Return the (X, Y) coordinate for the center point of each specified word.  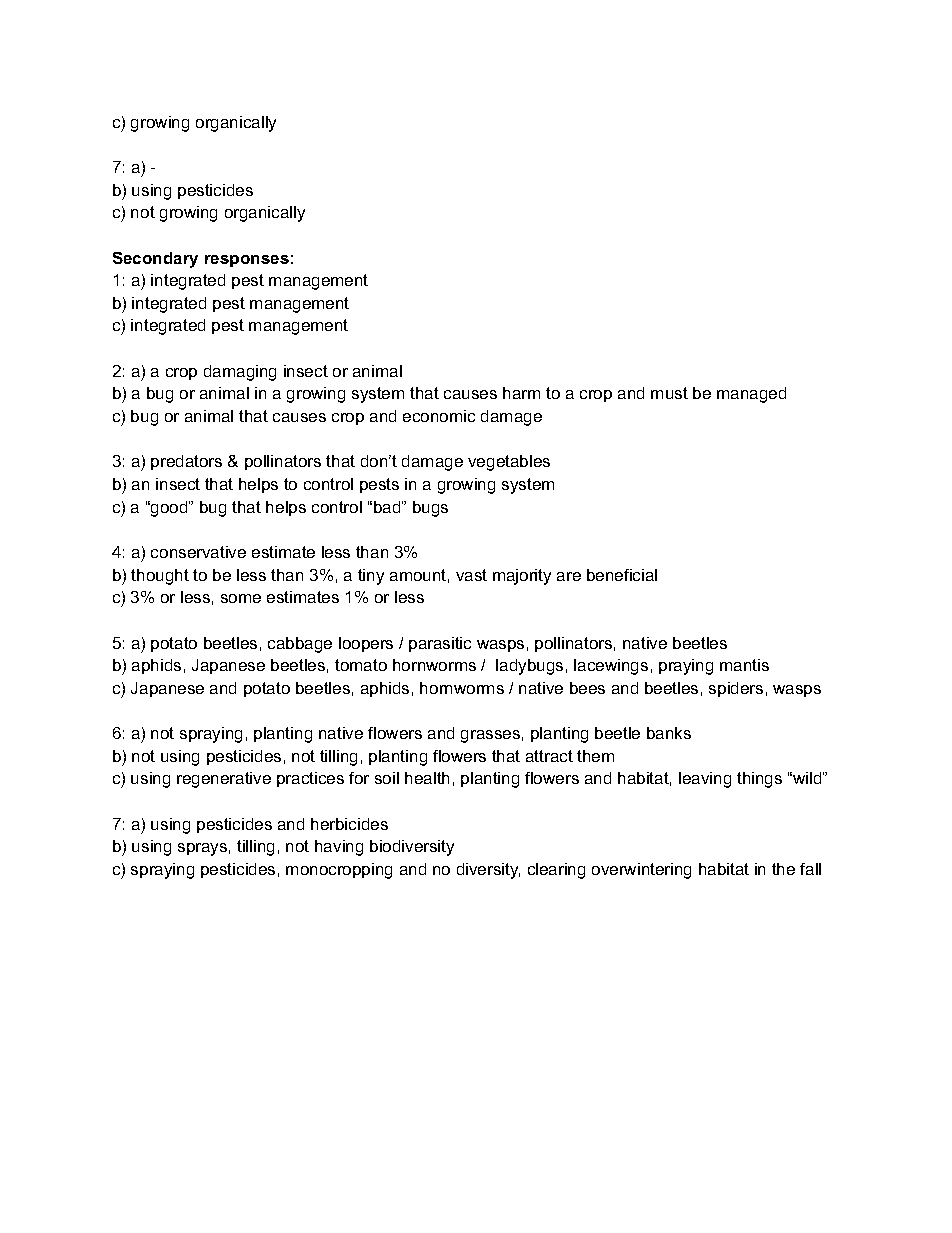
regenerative (224, 780)
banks (669, 733)
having (339, 848)
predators (186, 462)
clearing (556, 871)
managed (751, 395)
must (669, 393)
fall (810, 869)
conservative (198, 552)
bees (587, 688)
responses (247, 261)
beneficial (622, 575)
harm (521, 393)
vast (471, 575)
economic (439, 416)
